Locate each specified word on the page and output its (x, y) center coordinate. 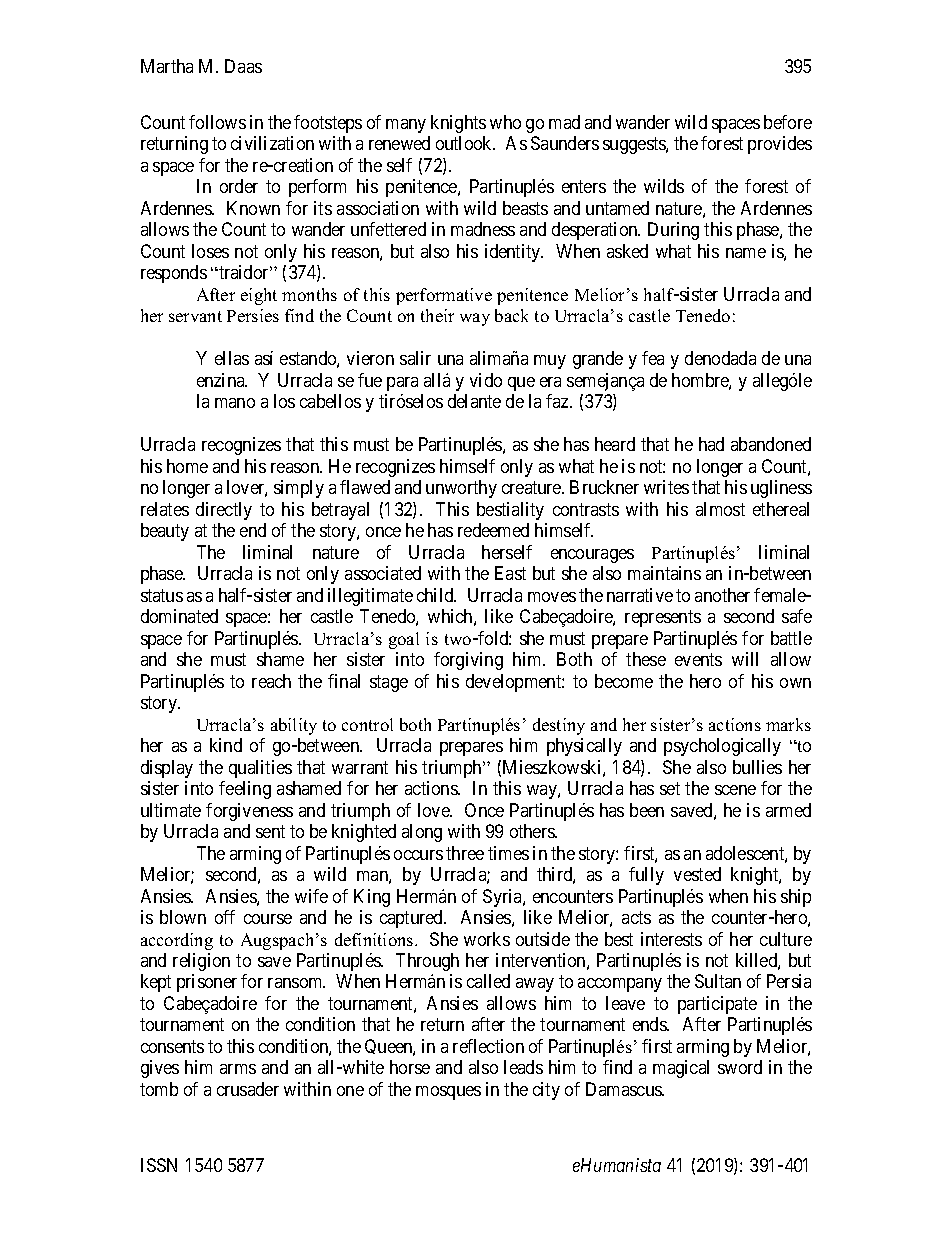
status (162, 595)
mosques (448, 1093)
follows (217, 122)
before (788, 122)
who (505, 122)
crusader (248, 1089)
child (436, 595)
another (722, 595)
